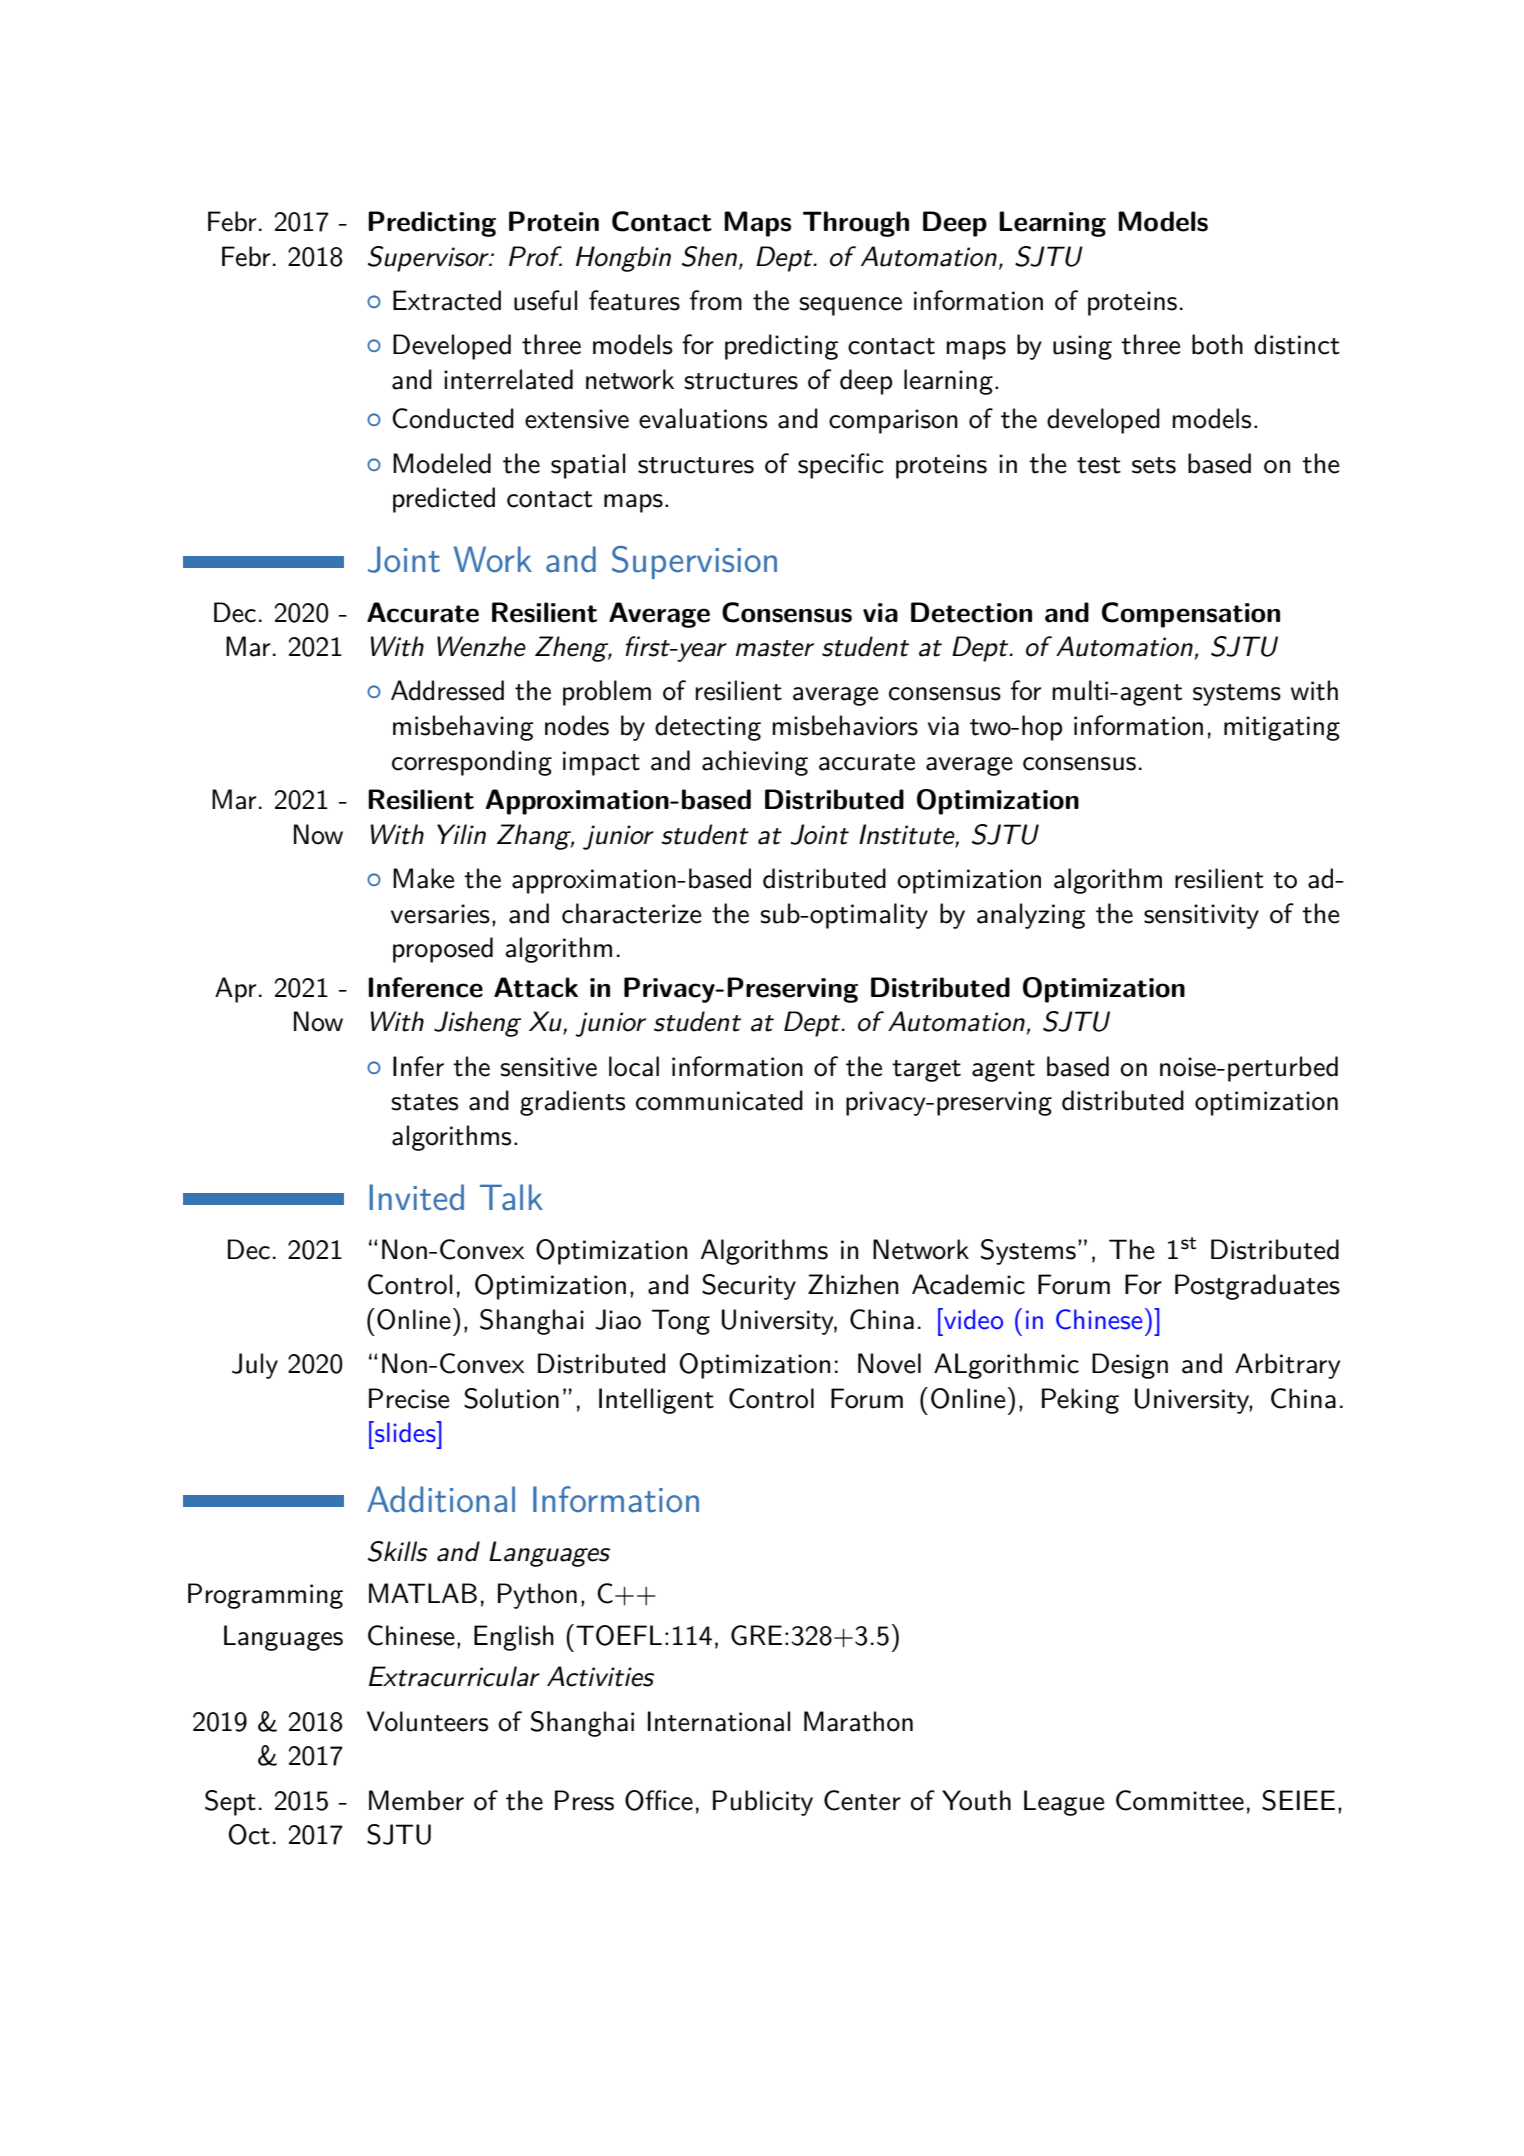  What do you see at coordinates (1217, 344) in the page?
I see `both` at bounding box center [1217, 344].
